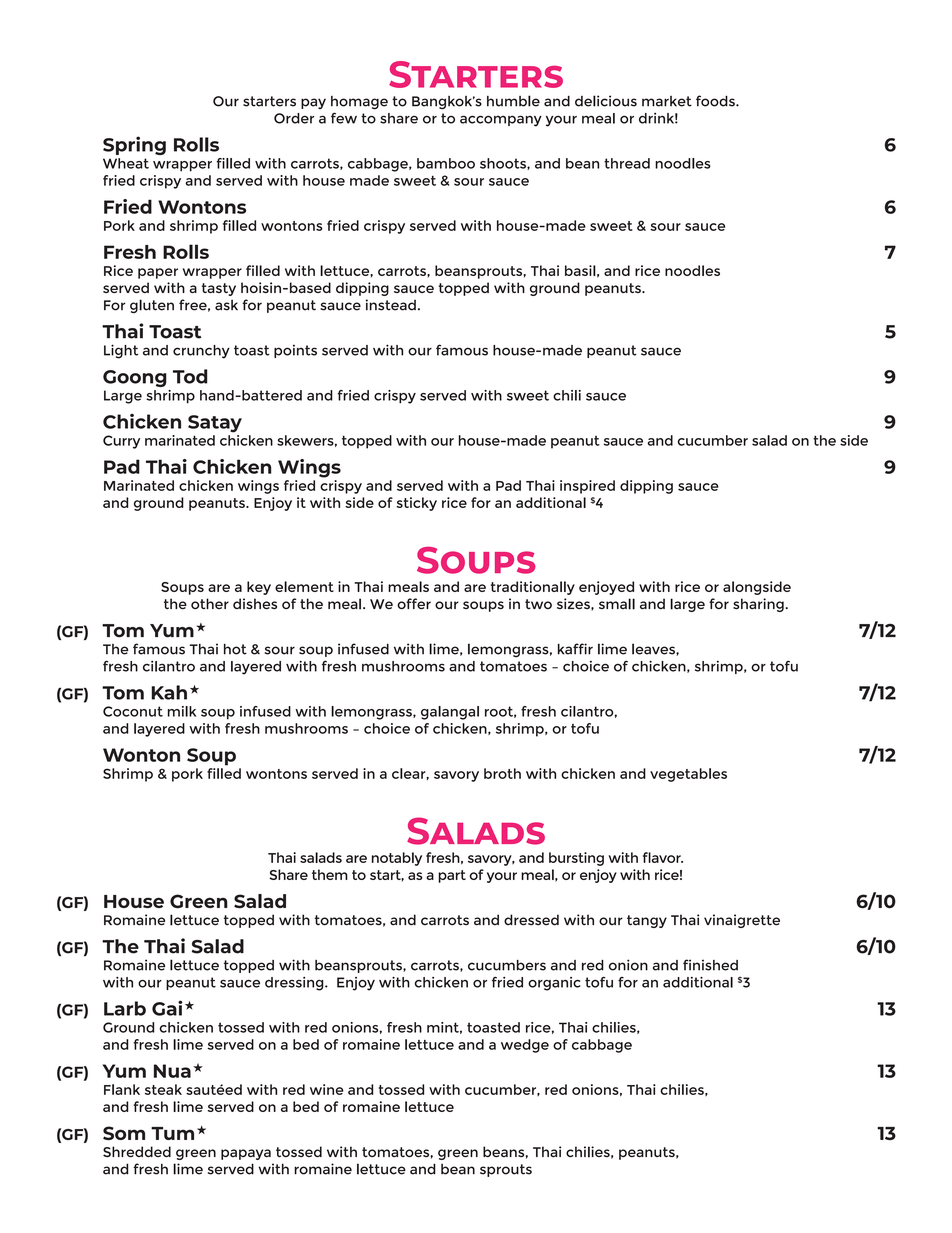 Image resolution: width=952 pixels, height=1233 pixels. What do you see at coordinates (134, 145) in the document?
I see `Spring` at bounding box center [134, 145].
